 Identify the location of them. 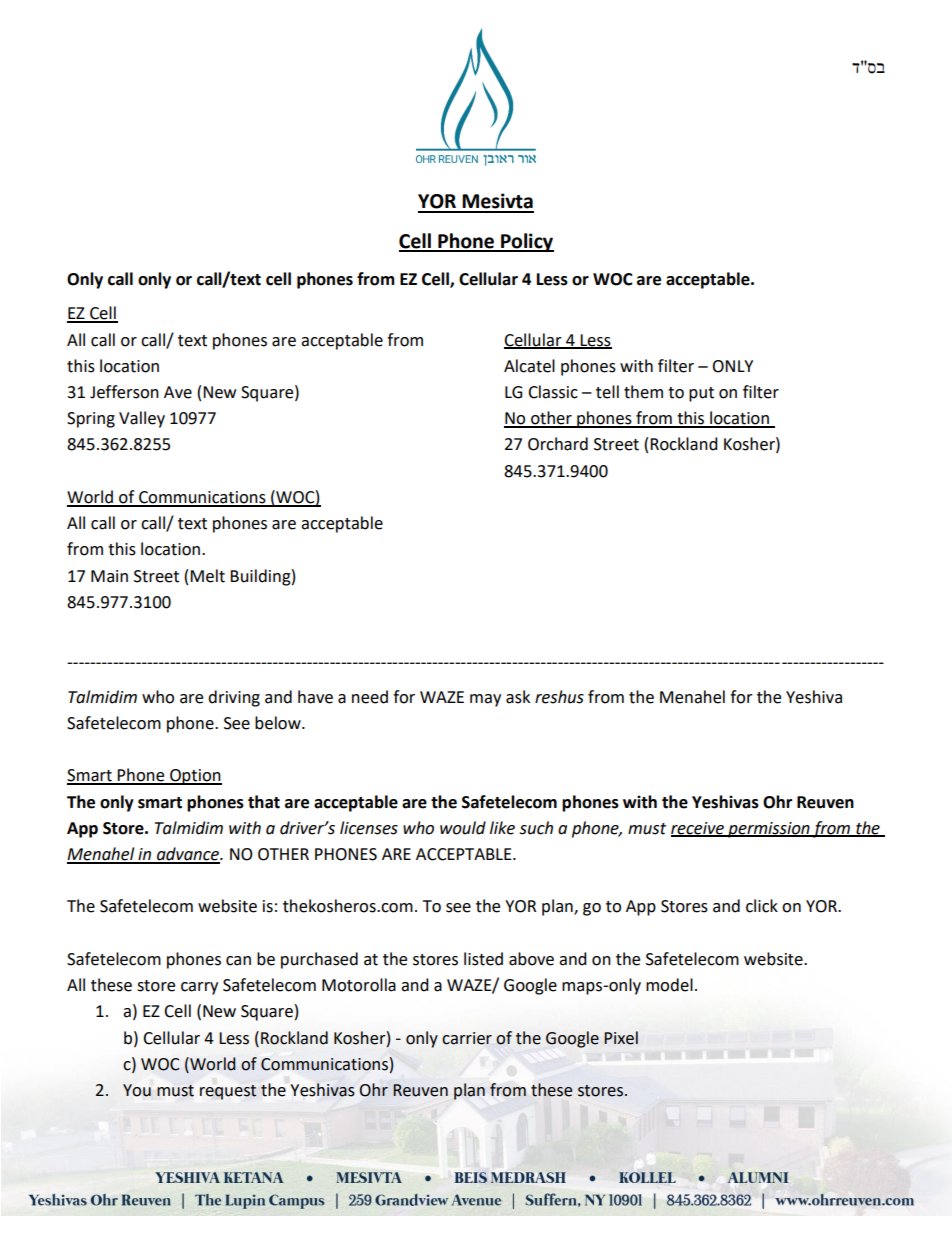
(643, 392).
